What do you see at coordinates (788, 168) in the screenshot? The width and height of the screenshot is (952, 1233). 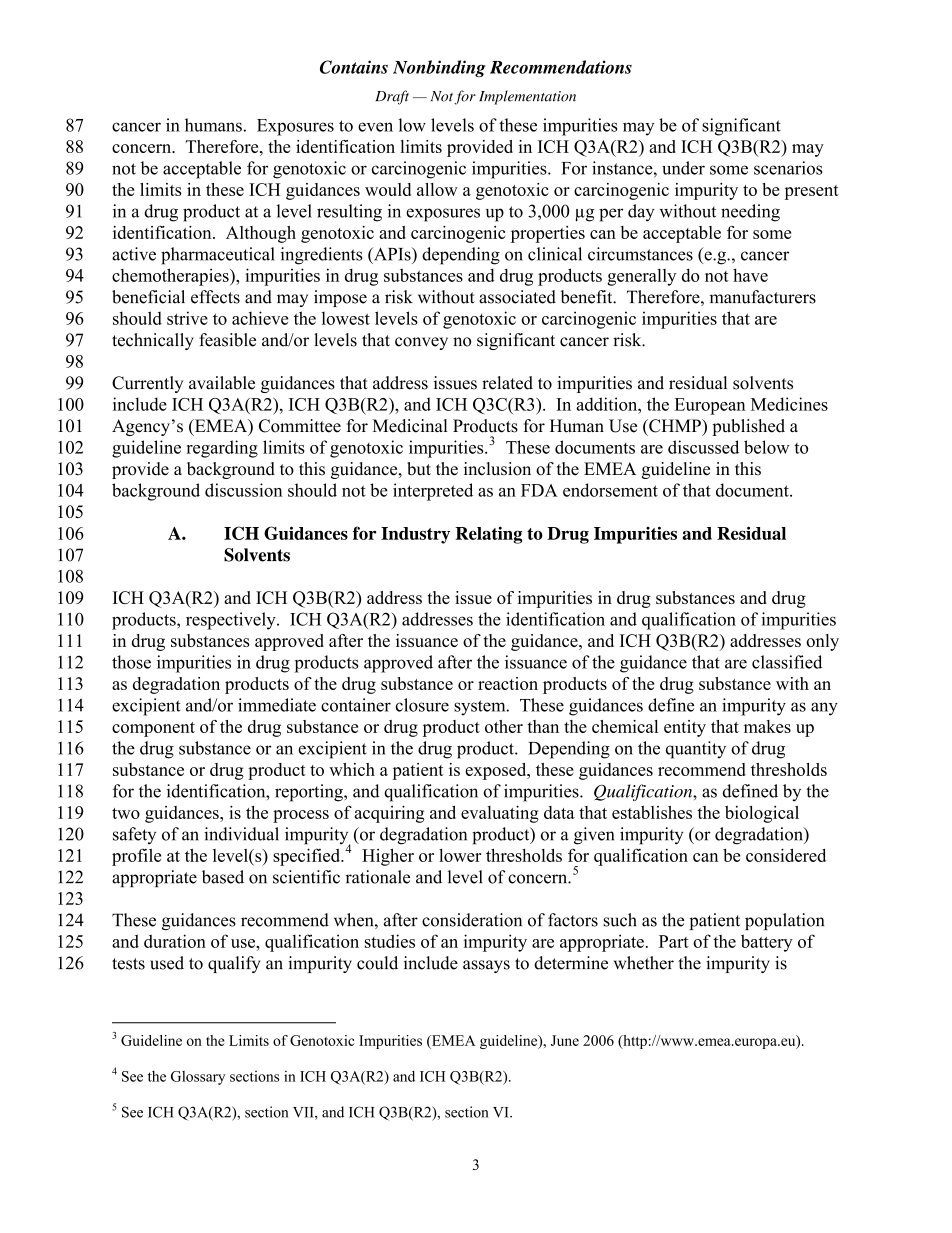 I see `scenarios` at bounding box center [788, 168].
